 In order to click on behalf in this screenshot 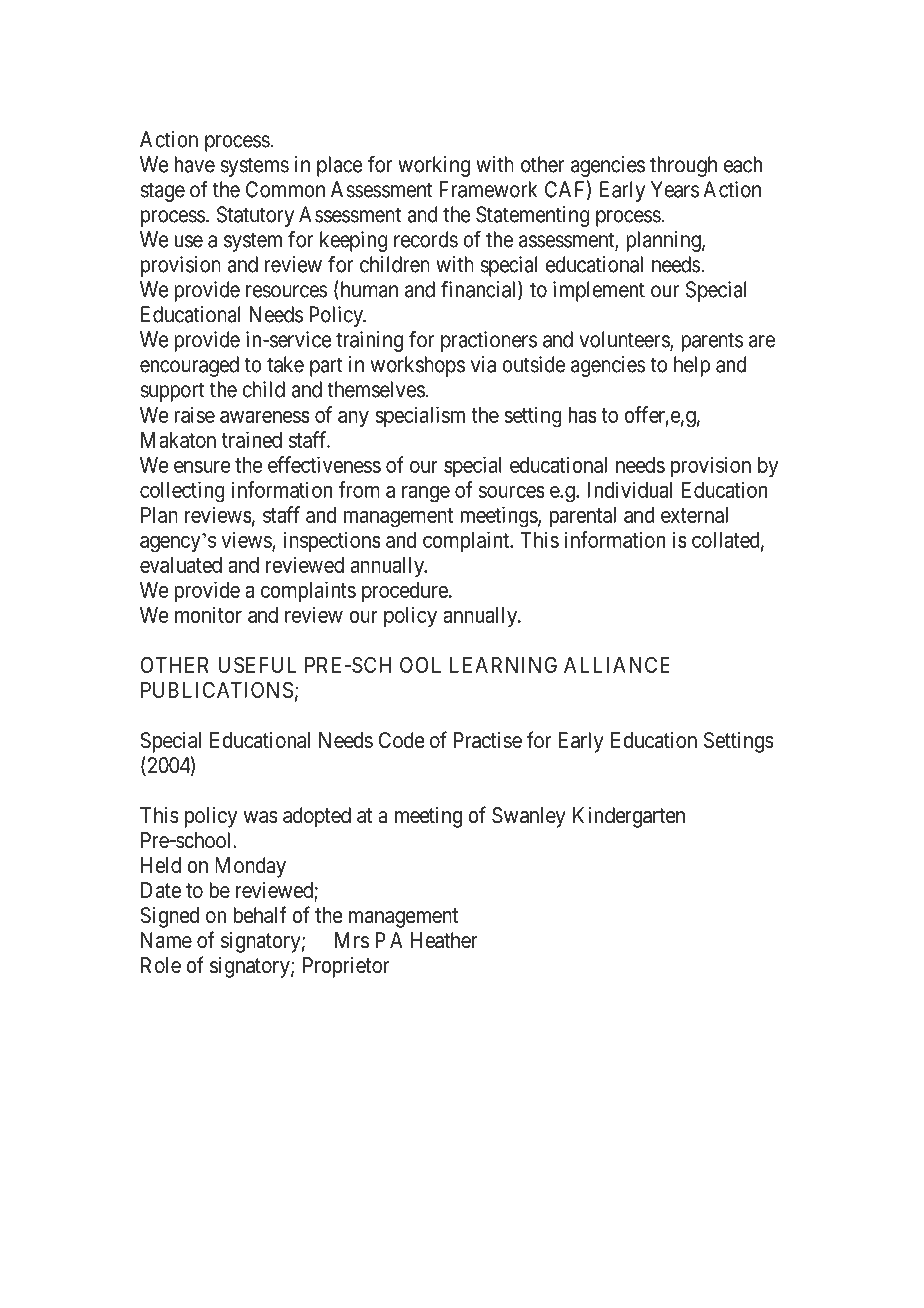, I will do `click(259, 915)`.
